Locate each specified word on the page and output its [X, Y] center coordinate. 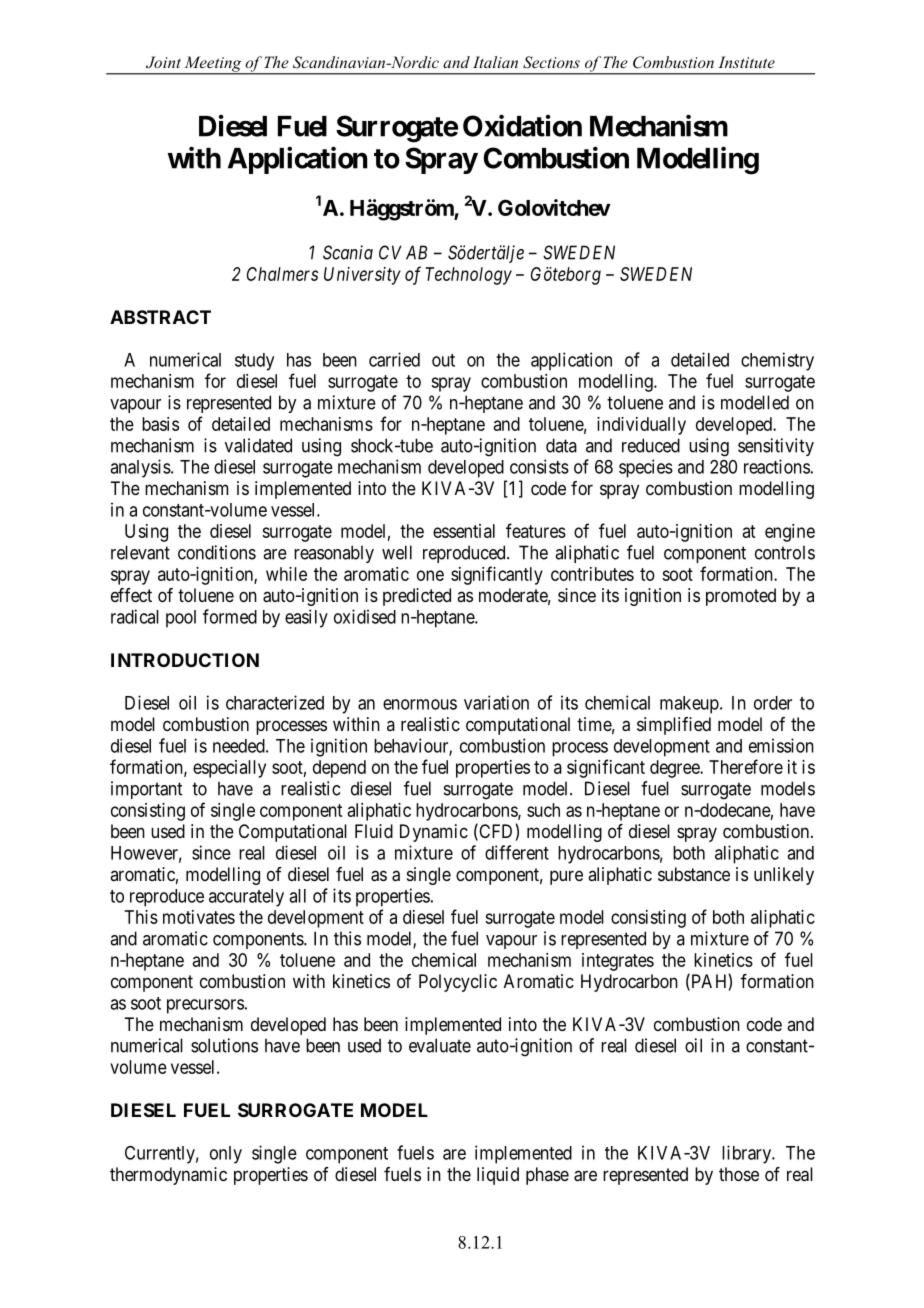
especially [229, 769]
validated [258, 445]
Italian [495, 62]
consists [539, 466]
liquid [498, 1176]
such [543, 810]
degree [675, 769]
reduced [651, 445]
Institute [746, 62]
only [226, 1155]
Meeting [213, 65]
